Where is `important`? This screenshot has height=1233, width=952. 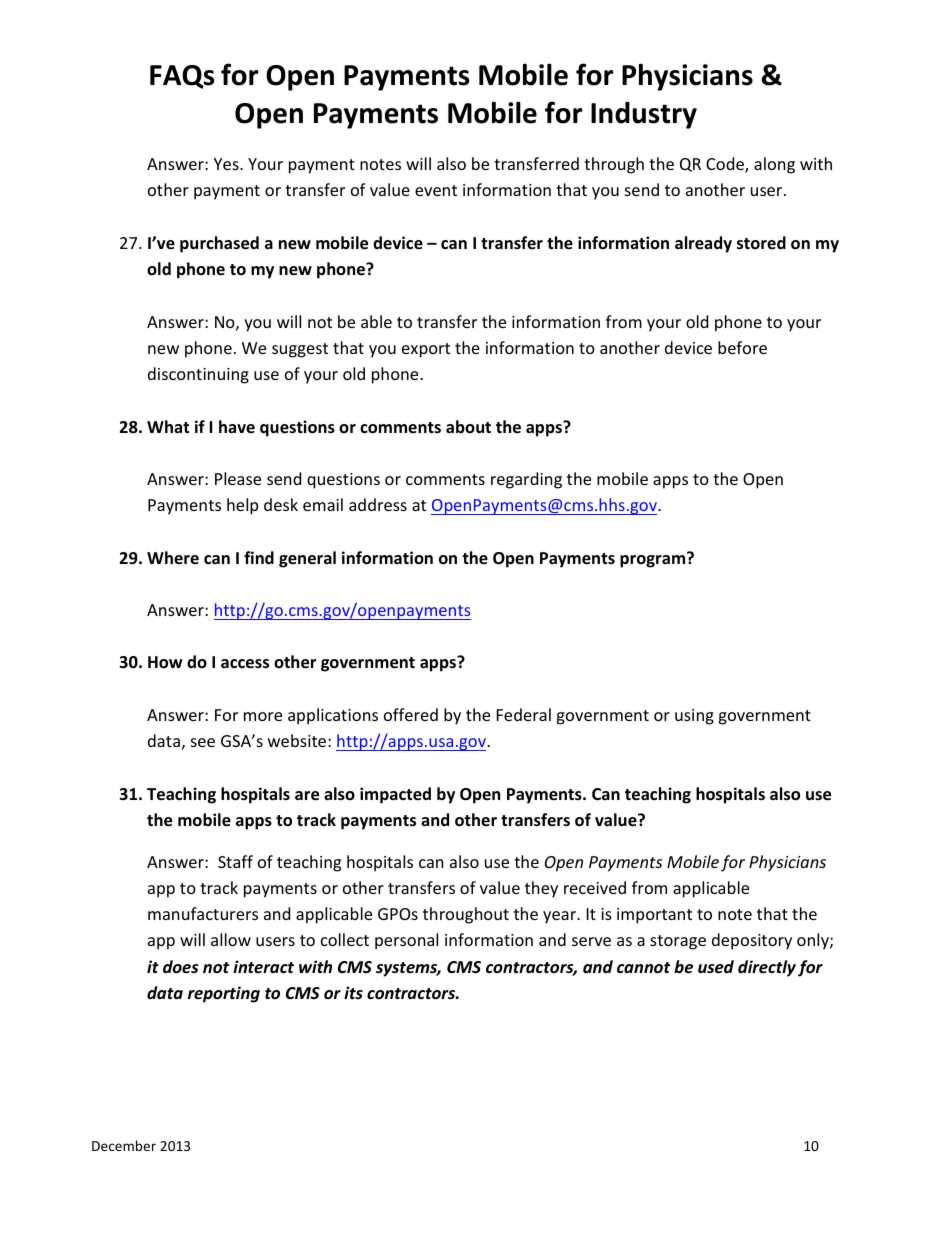
important is located at coordinates (654, 916).
